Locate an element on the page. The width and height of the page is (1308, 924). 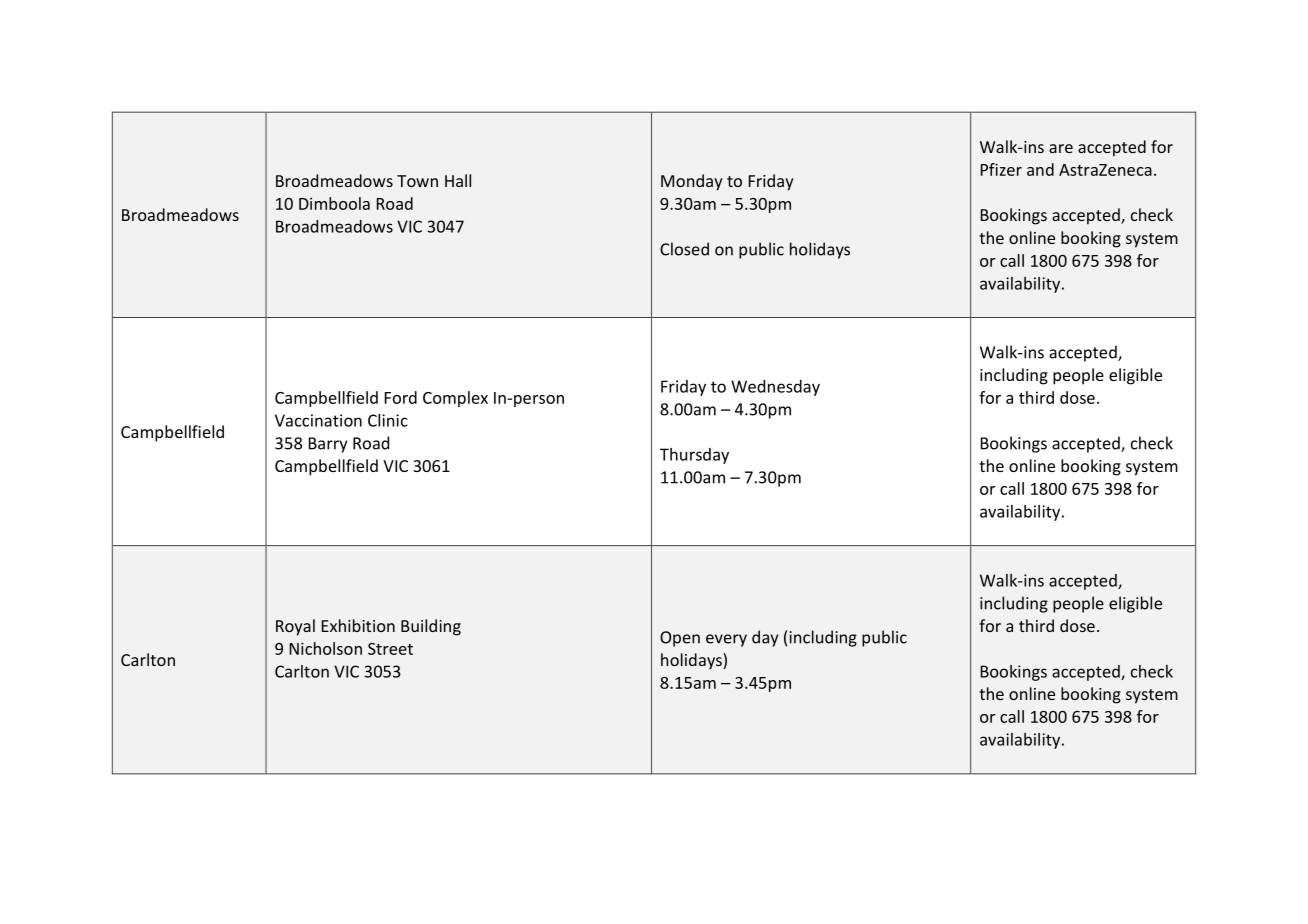
Town is located at coordinates (417, 181).
